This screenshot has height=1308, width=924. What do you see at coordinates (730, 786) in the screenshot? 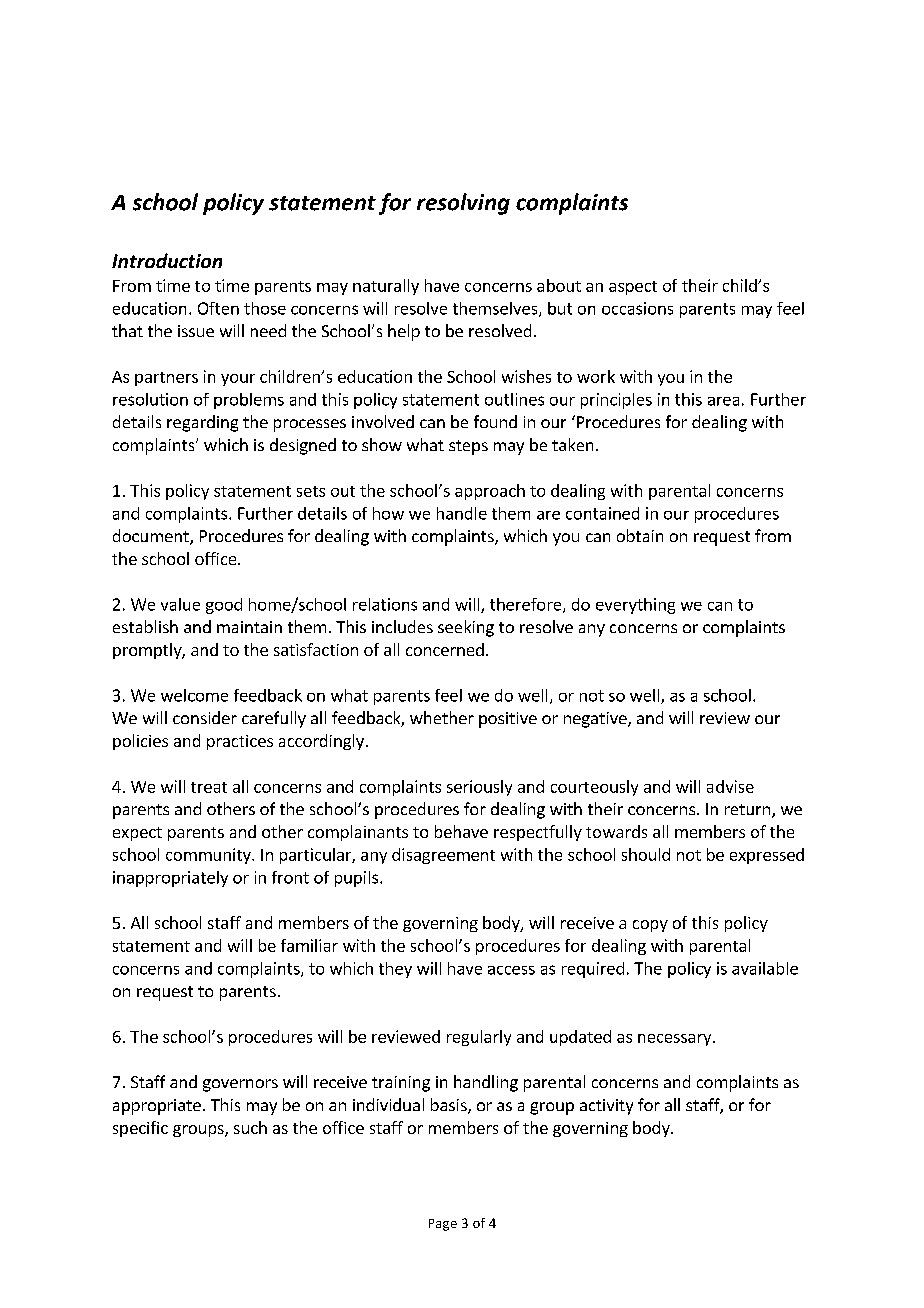
I see `advise` at bounding box center [730, 786].
